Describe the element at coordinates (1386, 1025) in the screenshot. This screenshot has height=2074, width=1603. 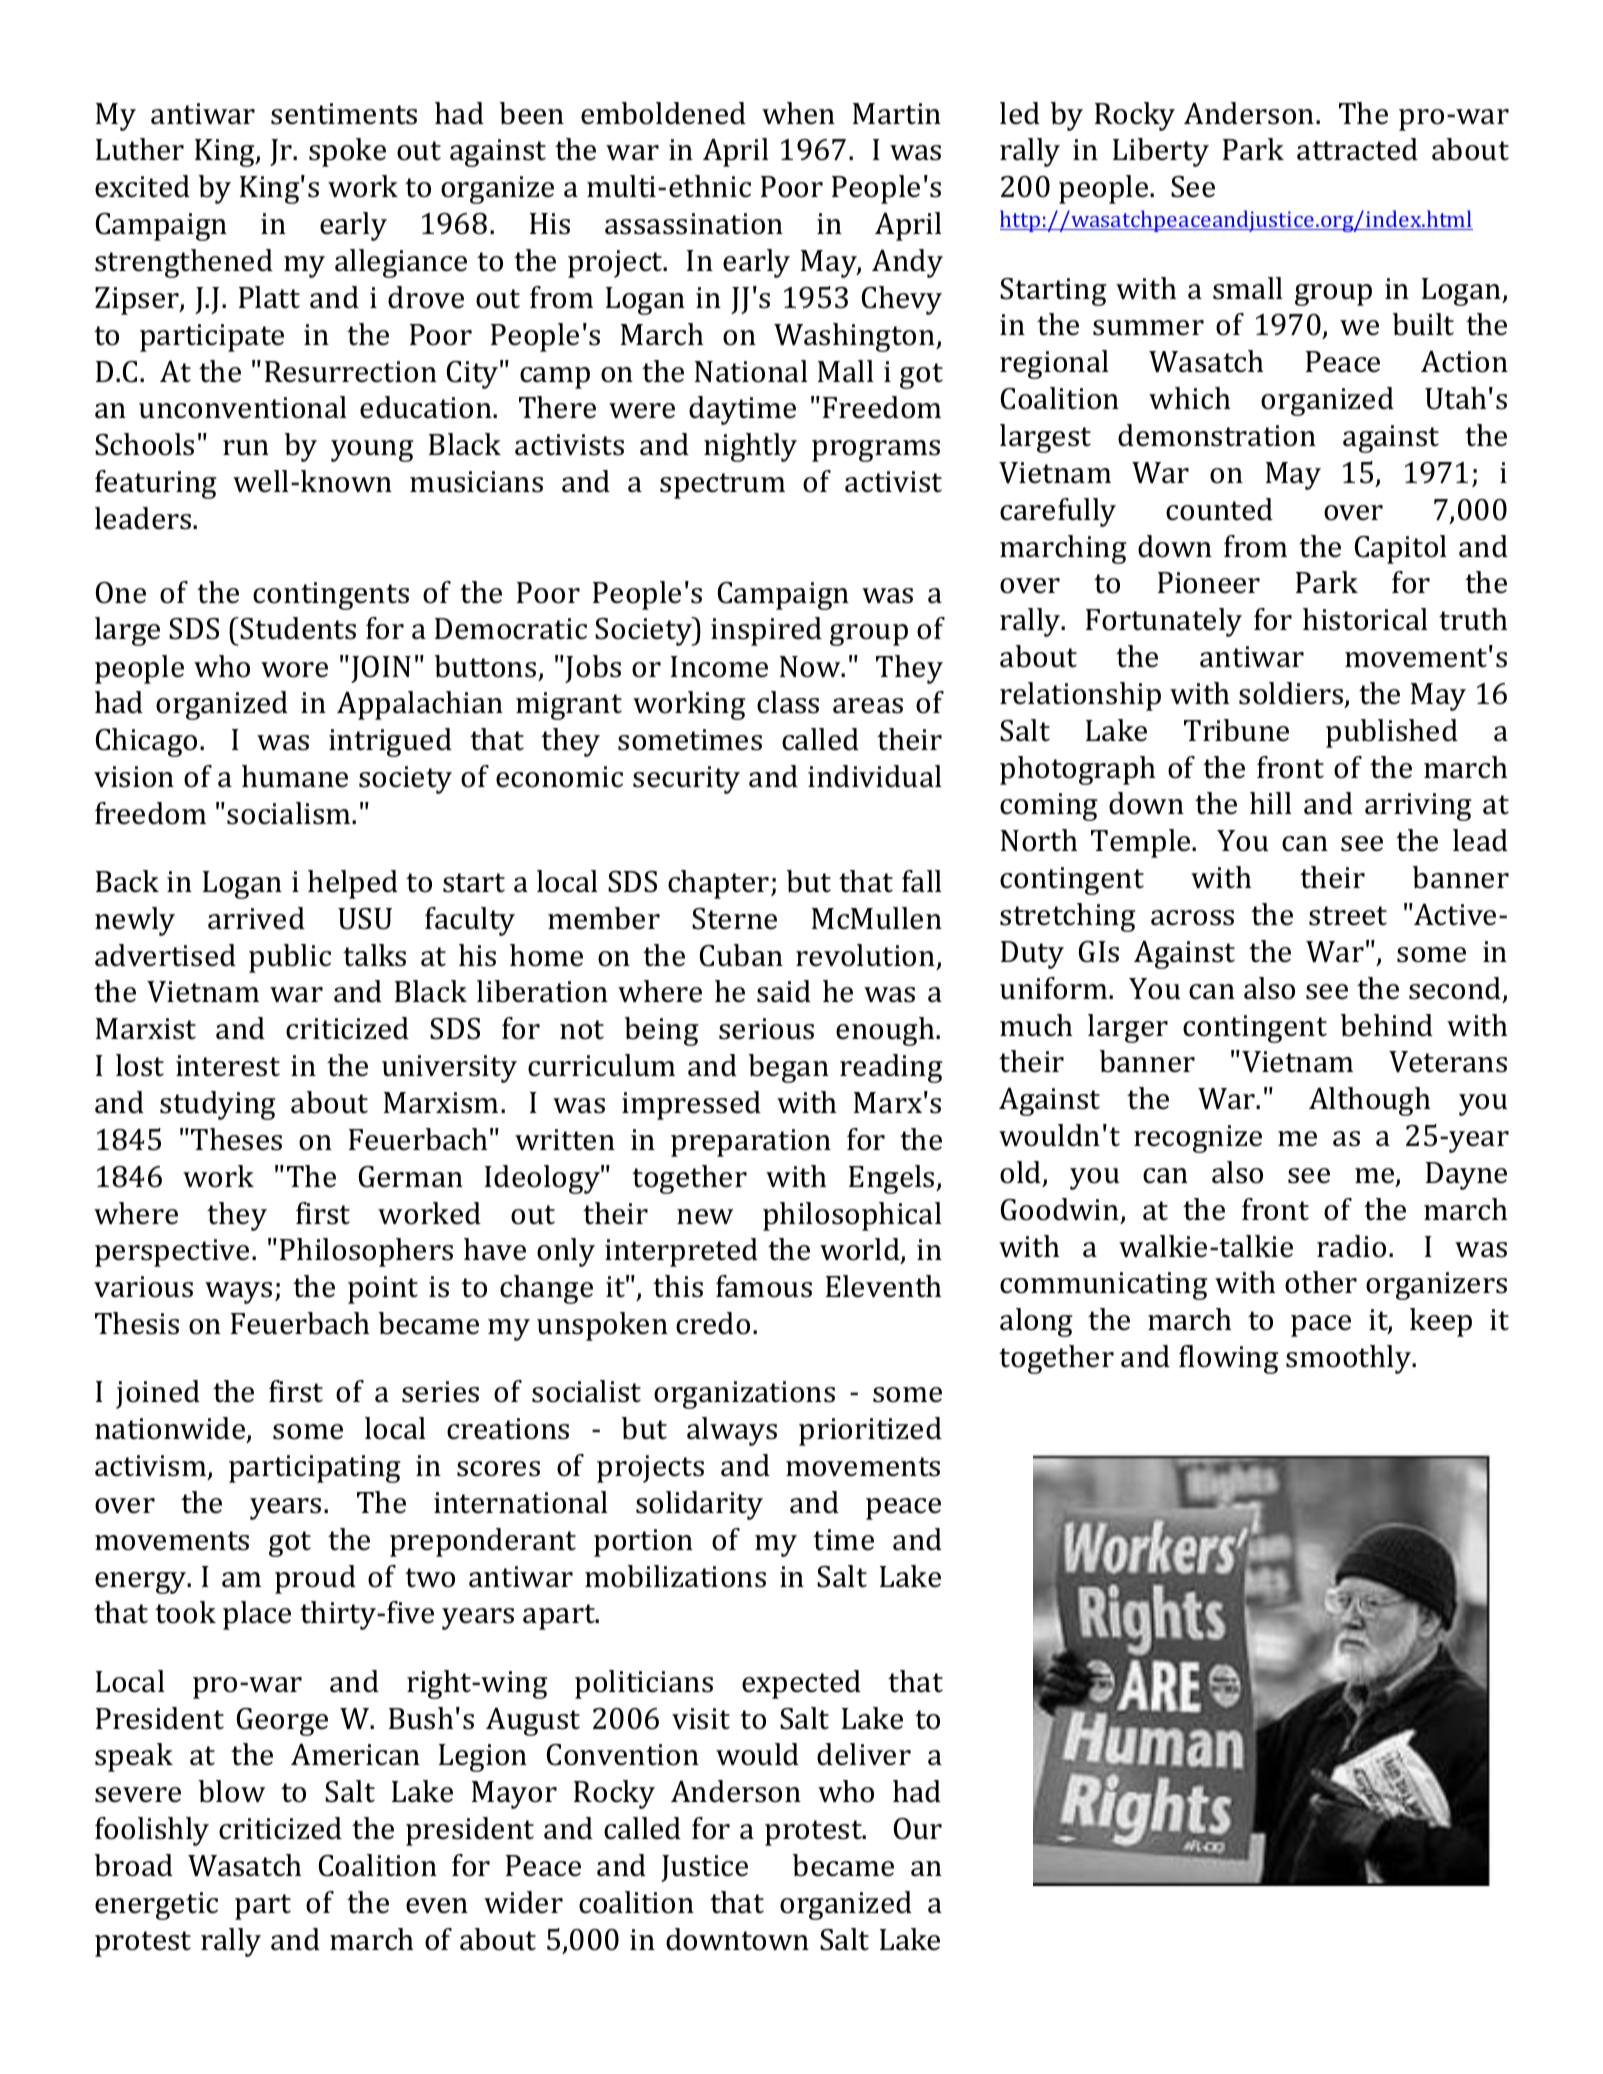
I see `behind` at that location.
